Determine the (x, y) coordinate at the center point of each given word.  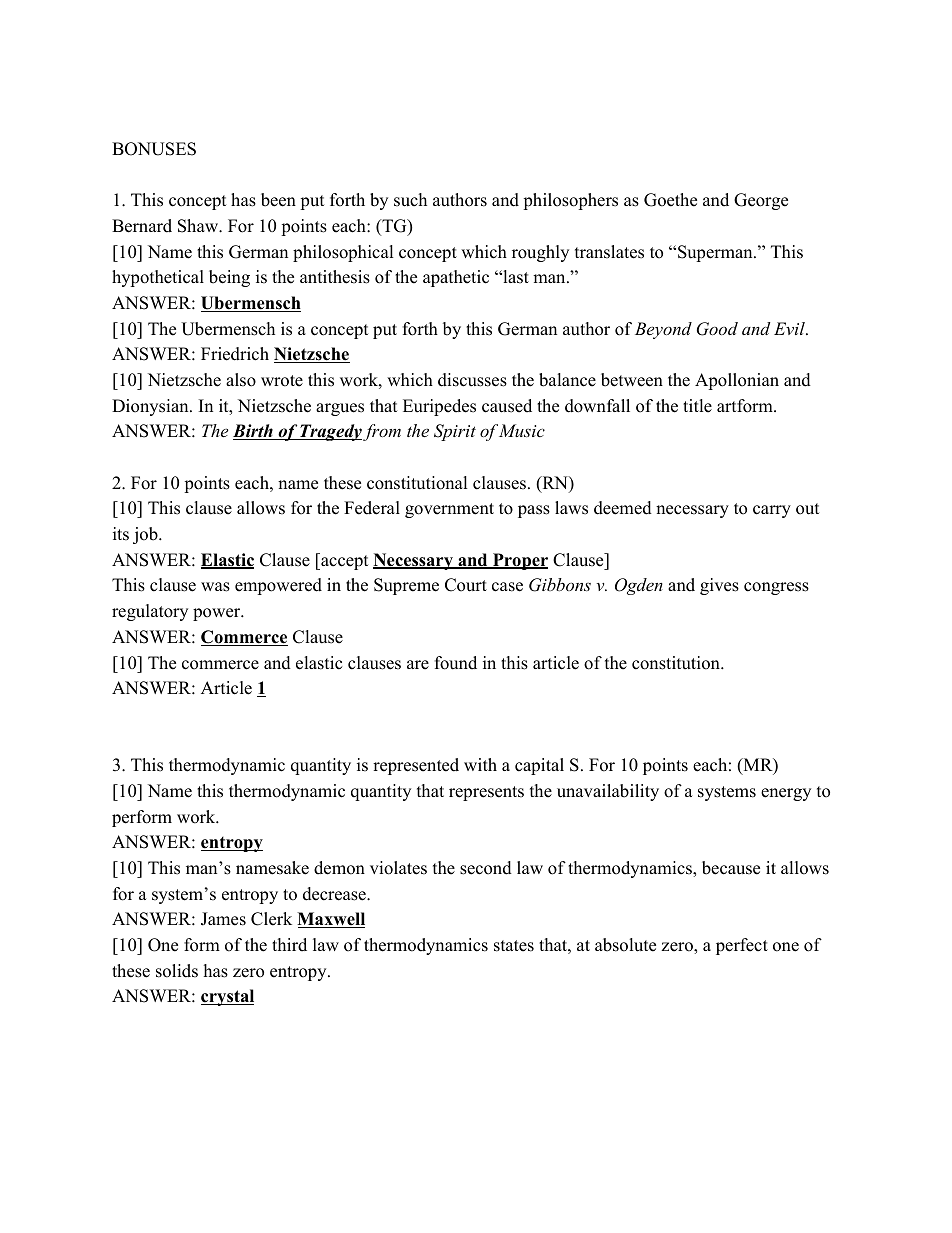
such (410, 200)
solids (177, 971)
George (761, 201)
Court (466, 585)
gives (719, 586)
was (215, 587)
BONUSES (154, 149)
